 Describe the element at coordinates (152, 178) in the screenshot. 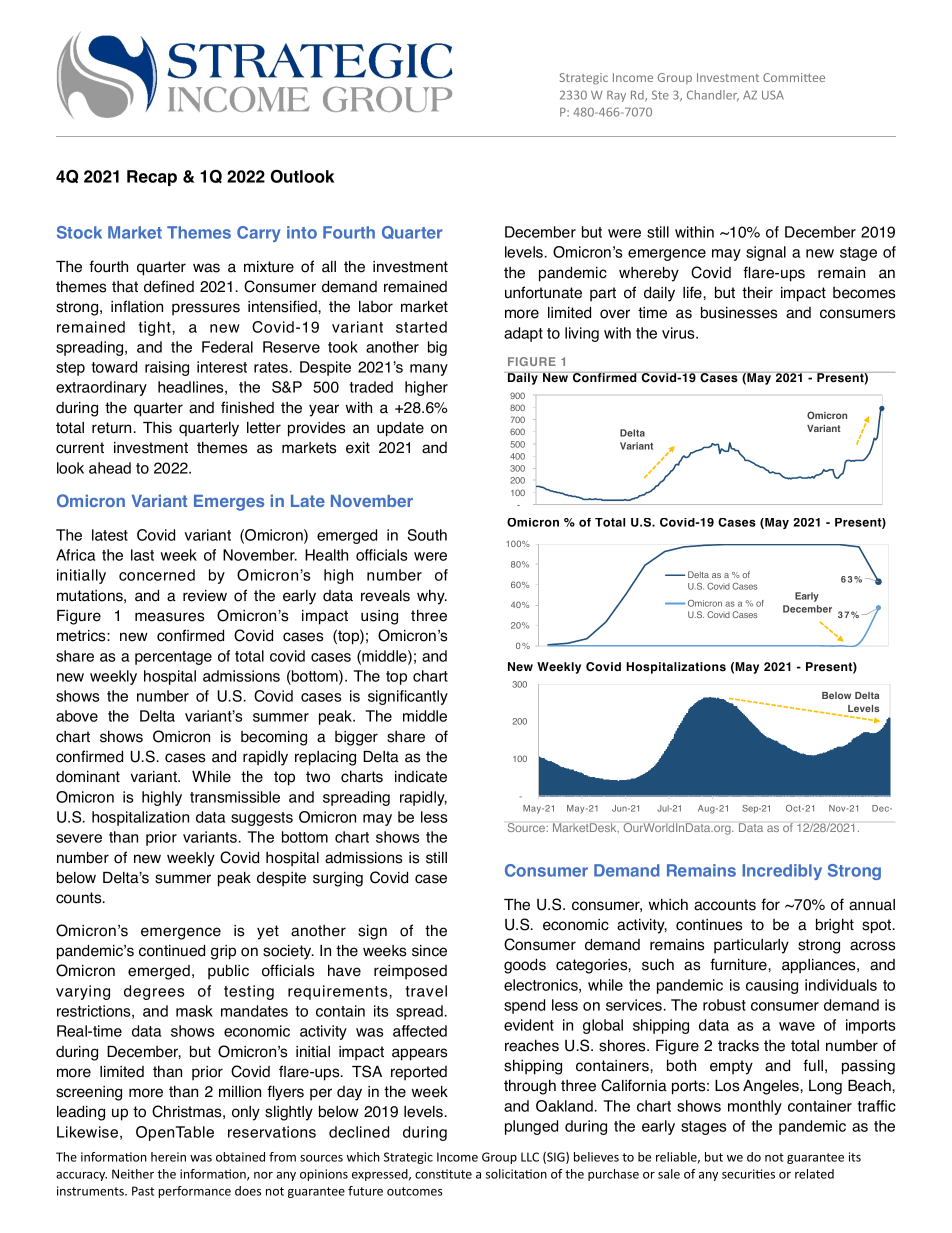

I see `Recap` at that location.
